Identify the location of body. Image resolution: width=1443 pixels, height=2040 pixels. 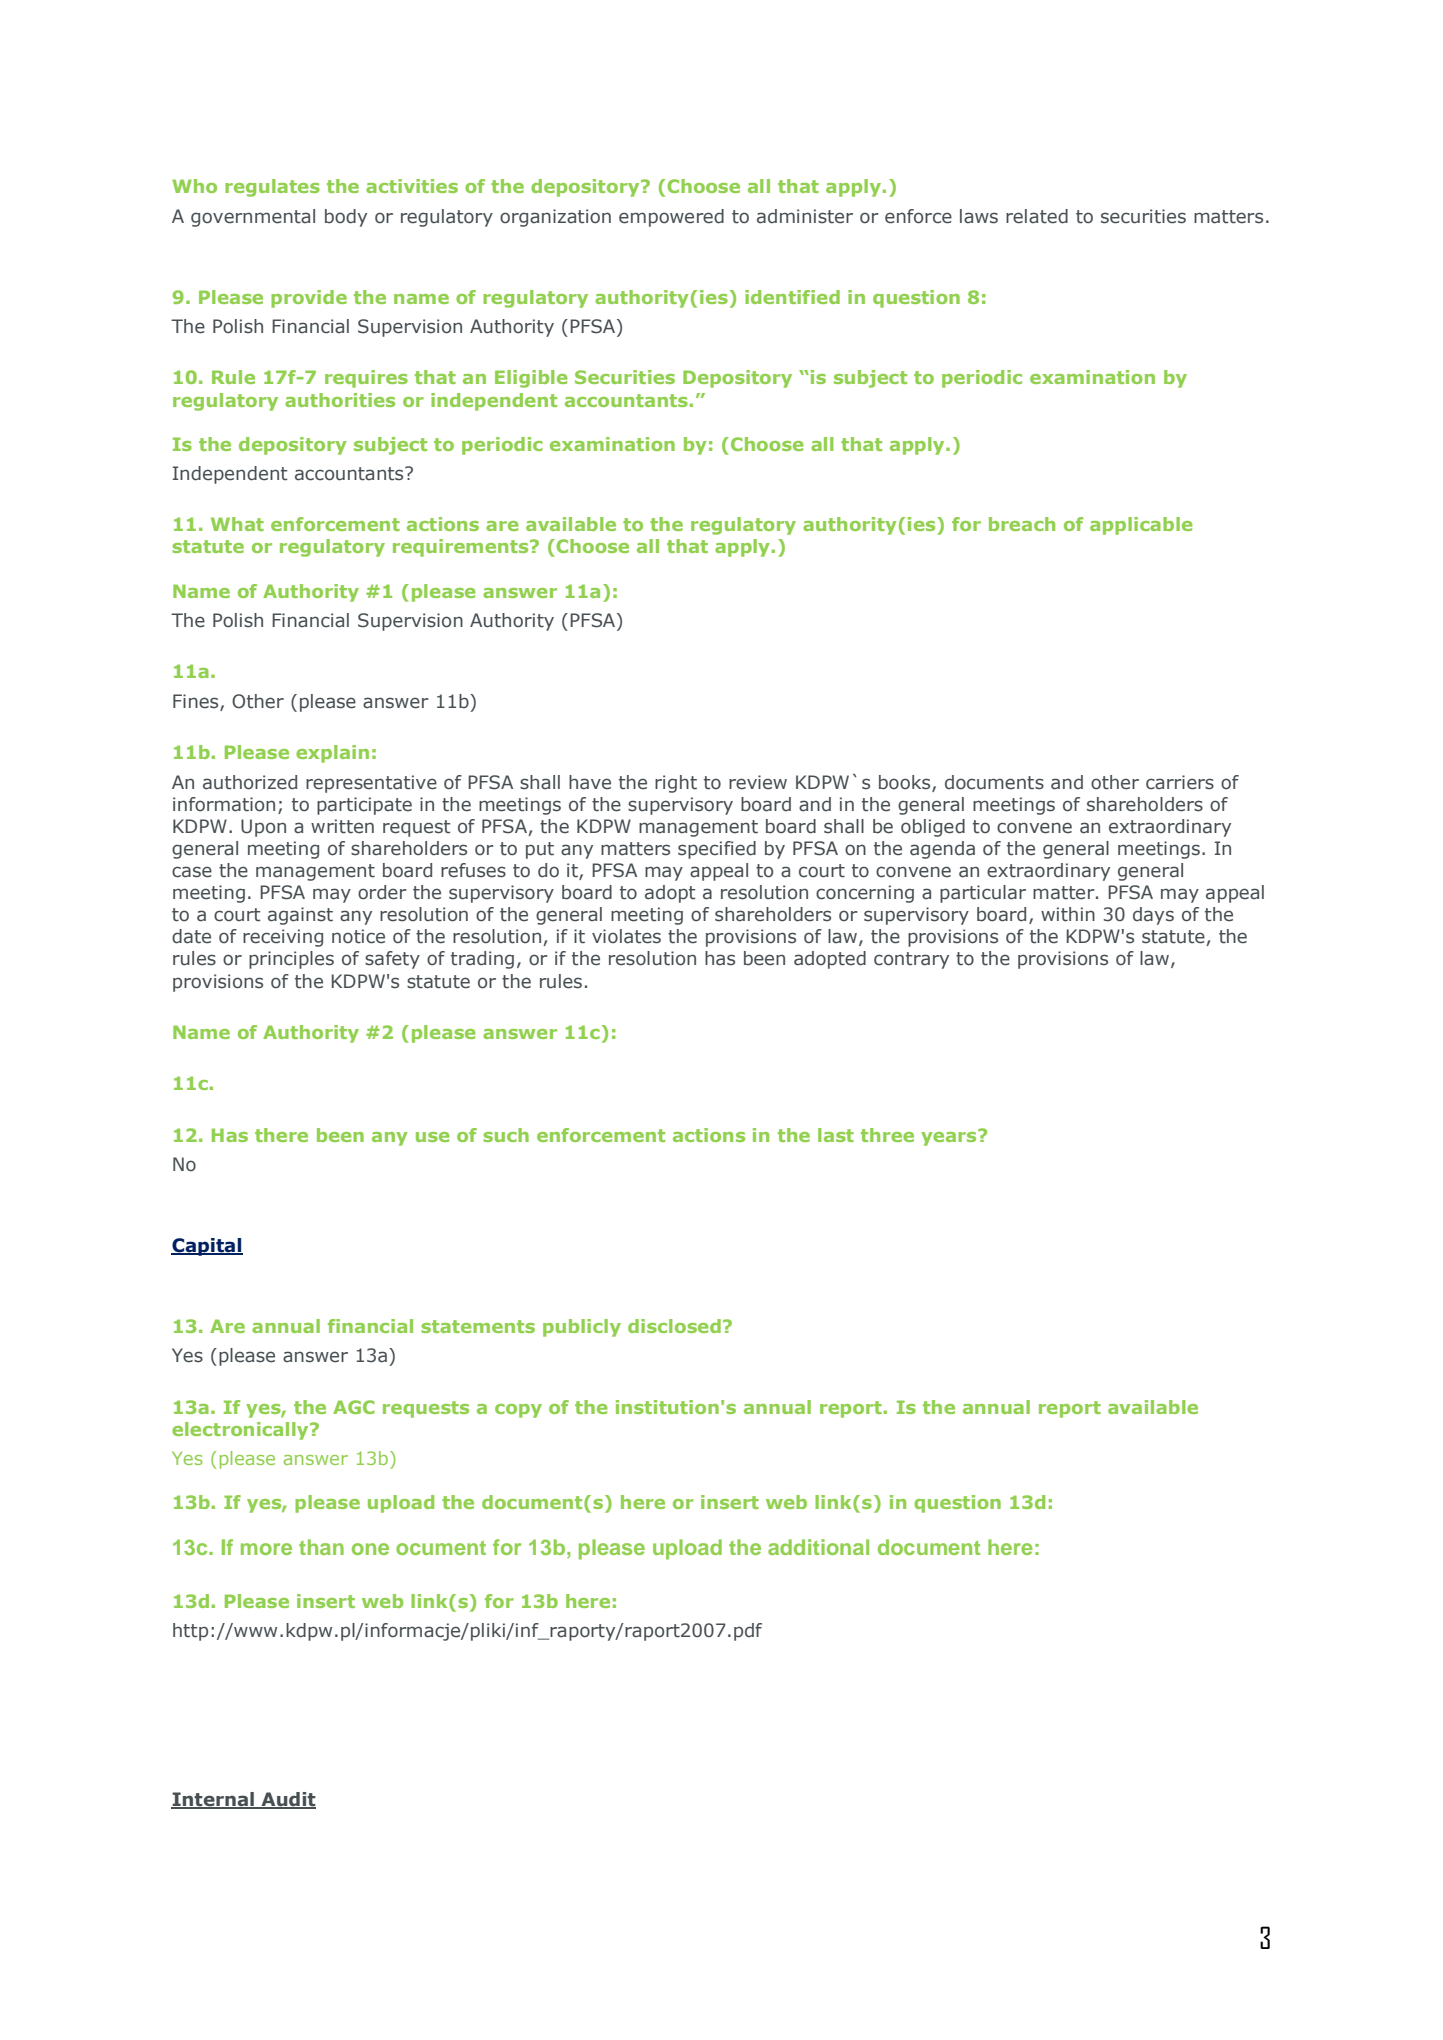
(346, 218).
